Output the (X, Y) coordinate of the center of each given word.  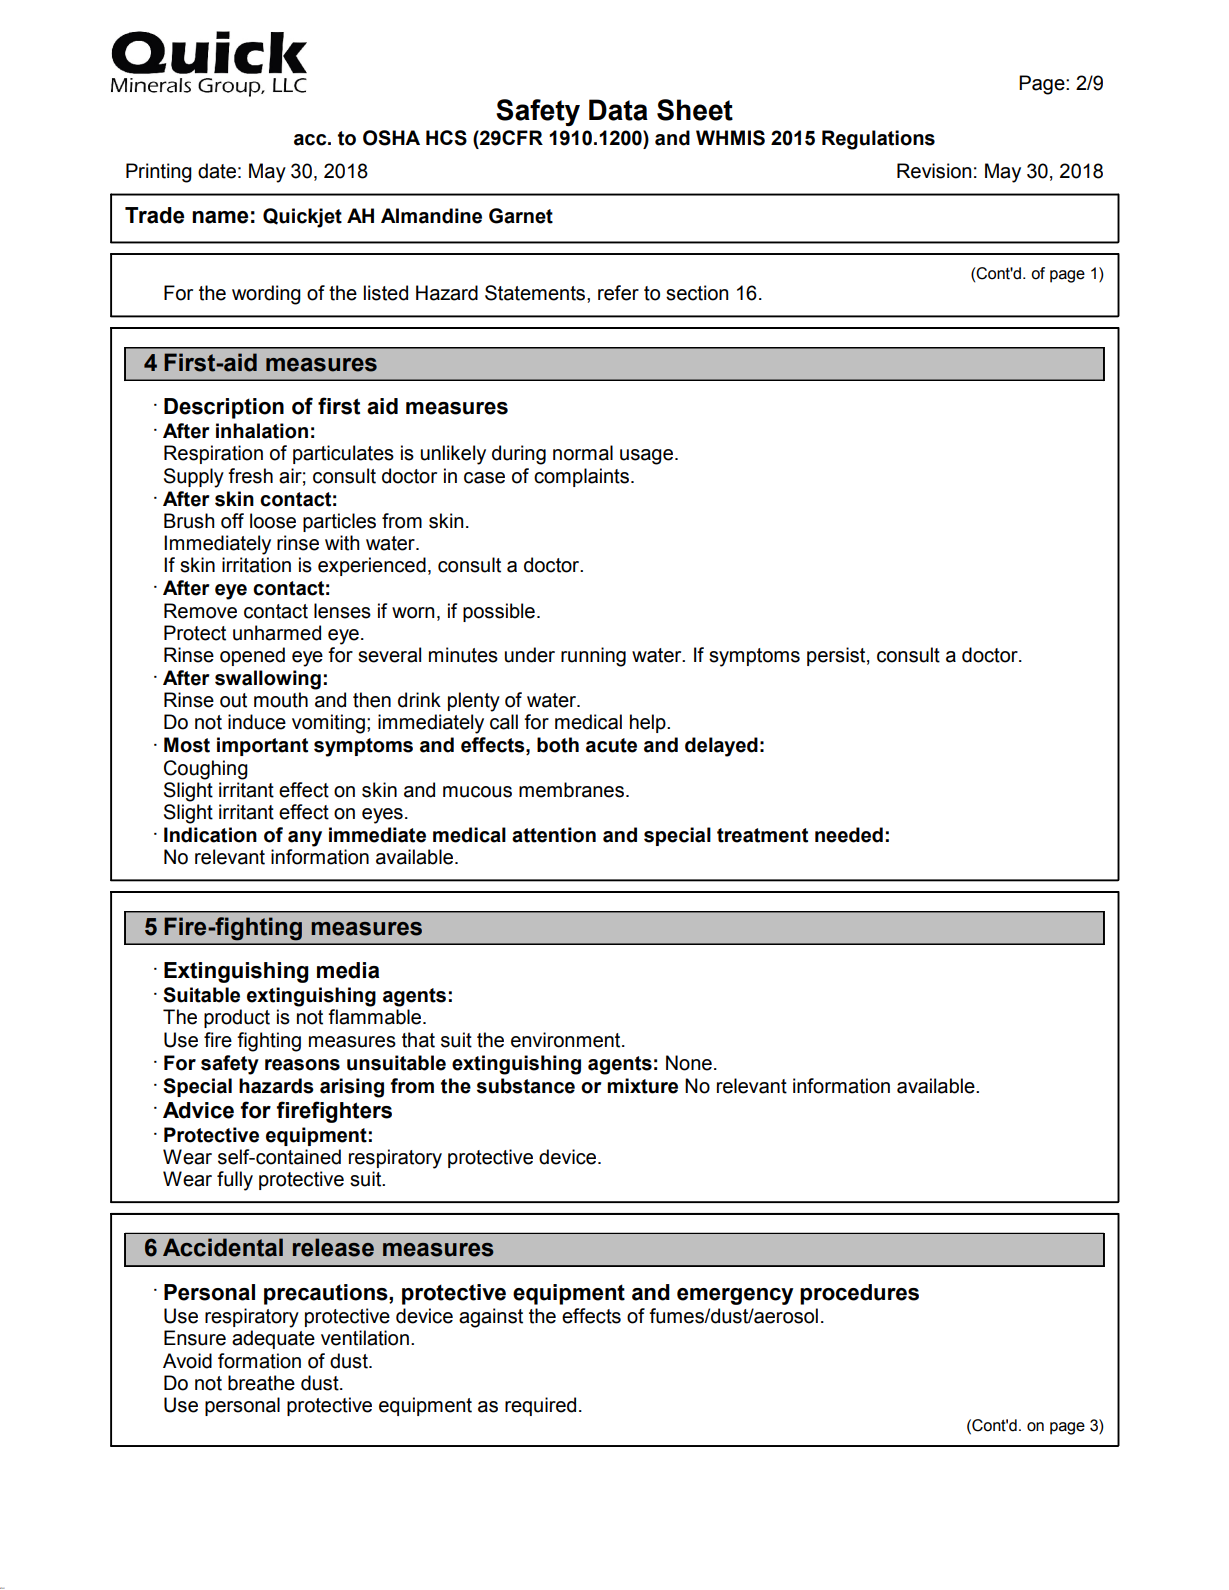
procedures (859, 1294)
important (262, 746)
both (558, 745)
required (540, 1406)
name (220, 217)
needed (849, 835)
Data (618, 110)
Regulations (878, 140)
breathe (261, 1383)
